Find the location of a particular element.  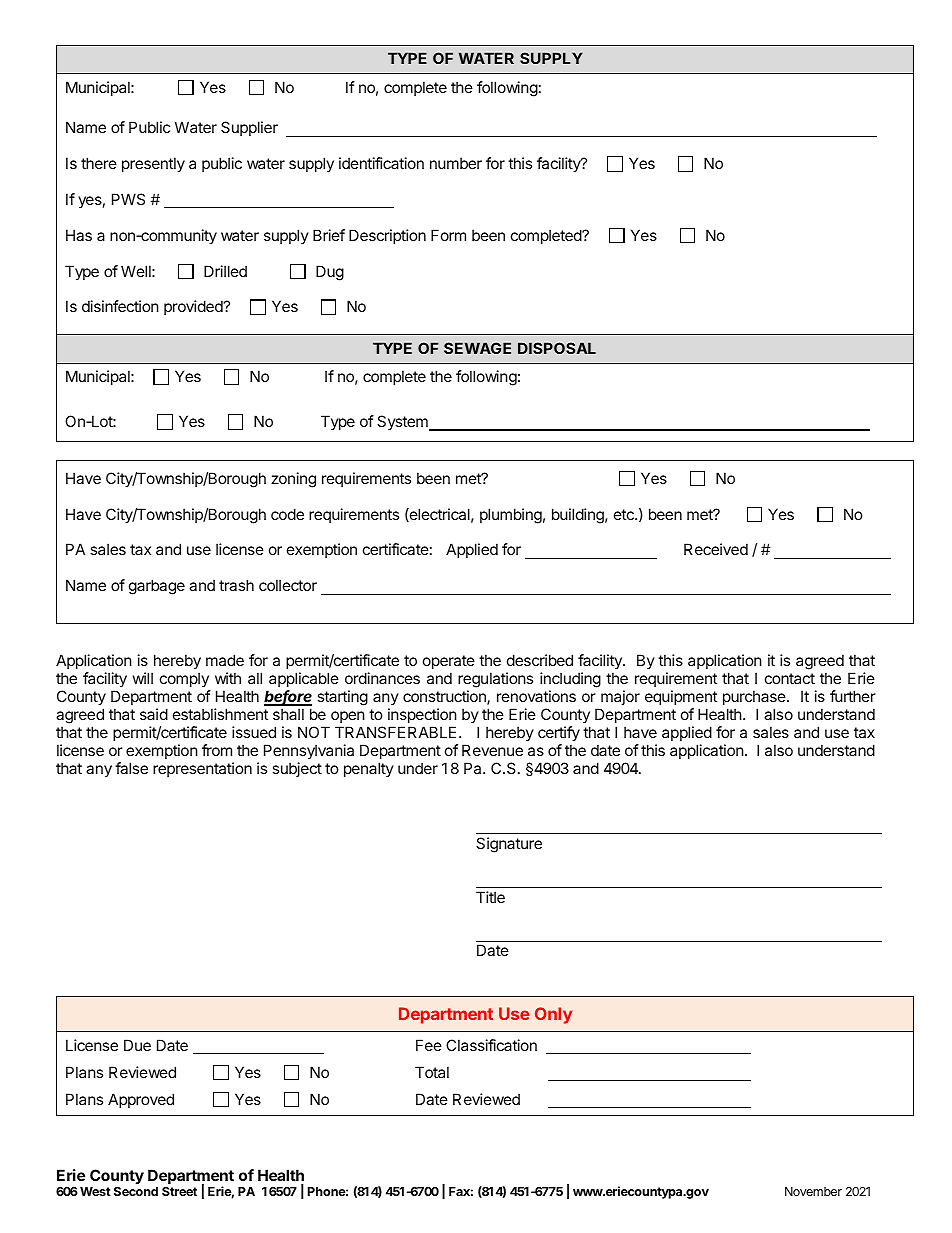

Title is located at coordinates (490, 897).
